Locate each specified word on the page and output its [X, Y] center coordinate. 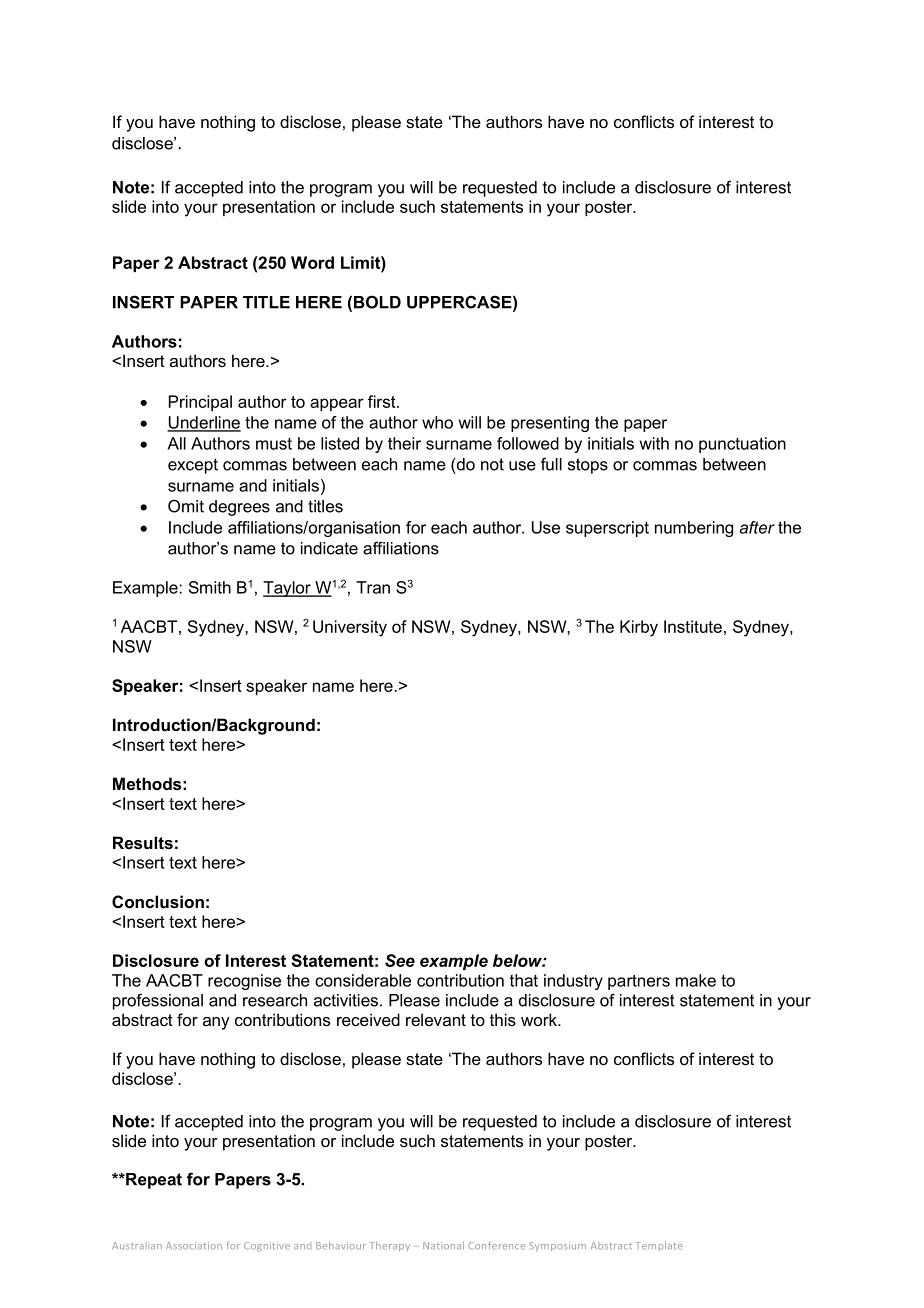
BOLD [377, 302]
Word [312, 262]
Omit [186, 506]
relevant [436, 1019]
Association [194, 1246]
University [350, 628]
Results [143, 842]
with [654, 443]
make [696, 980]
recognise [244, 982]
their [404, 443]
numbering [694, 529]
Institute [693, 626]
